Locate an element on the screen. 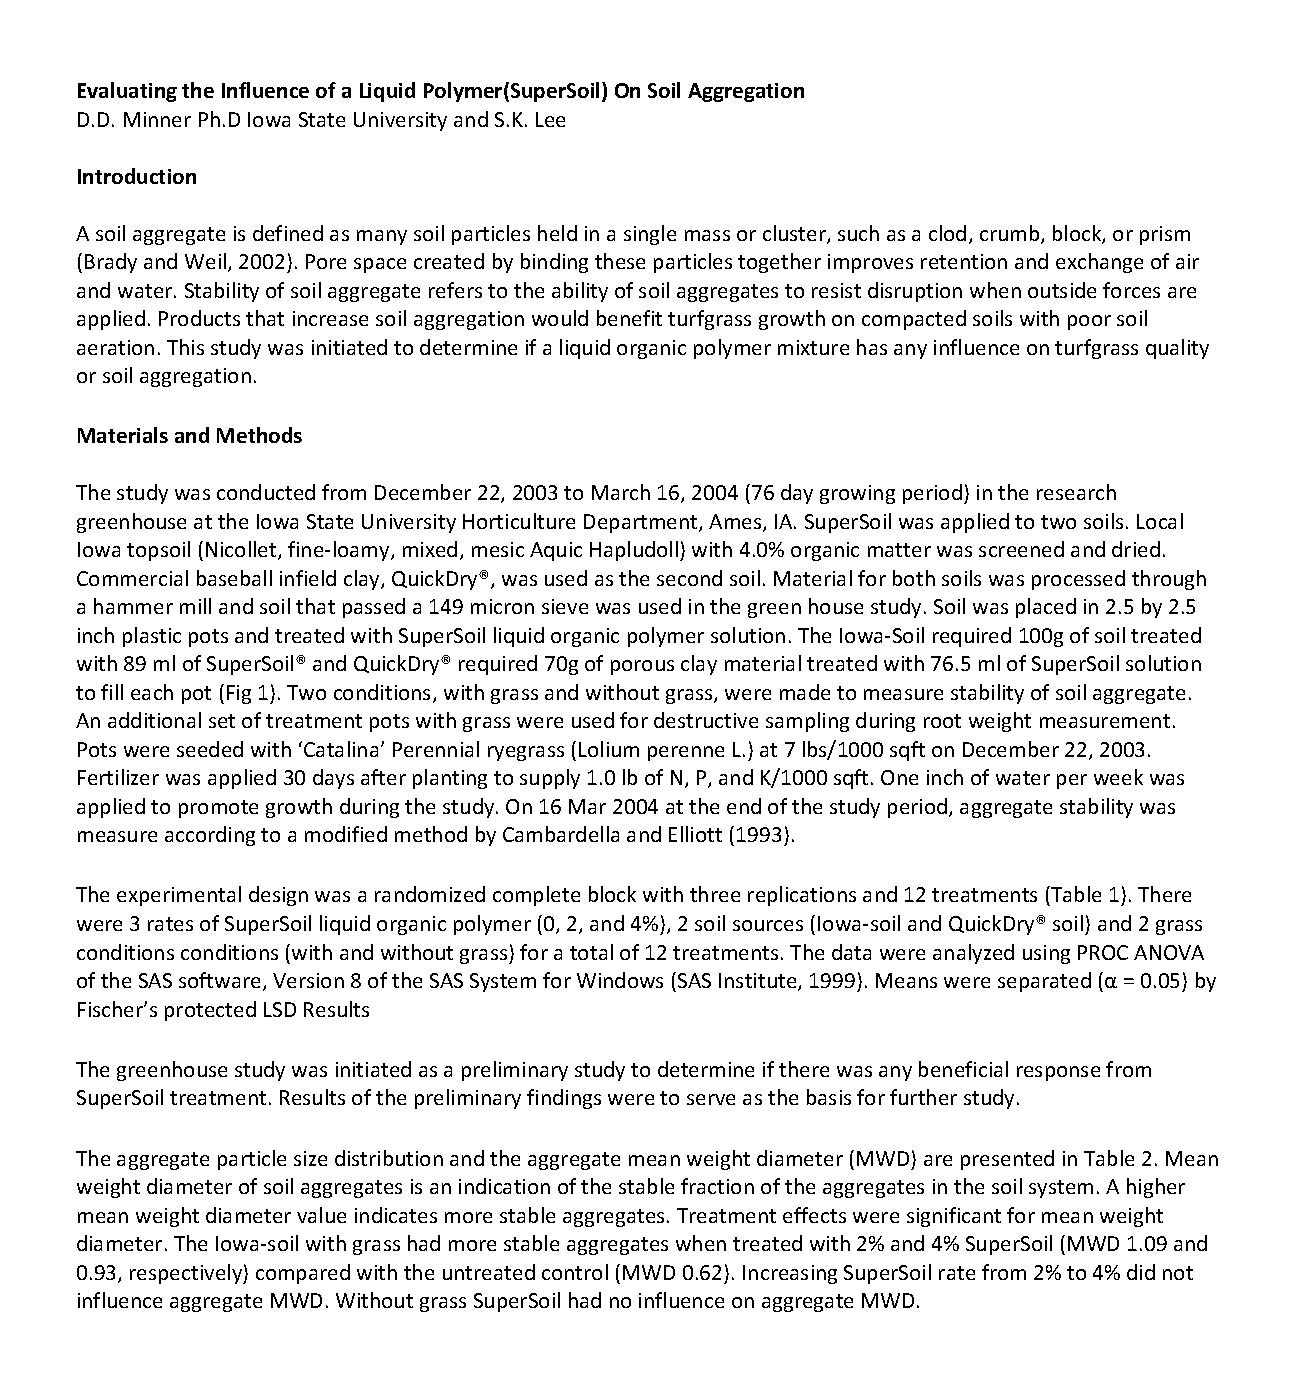  crumb is located at coordinates (1011, 234).
